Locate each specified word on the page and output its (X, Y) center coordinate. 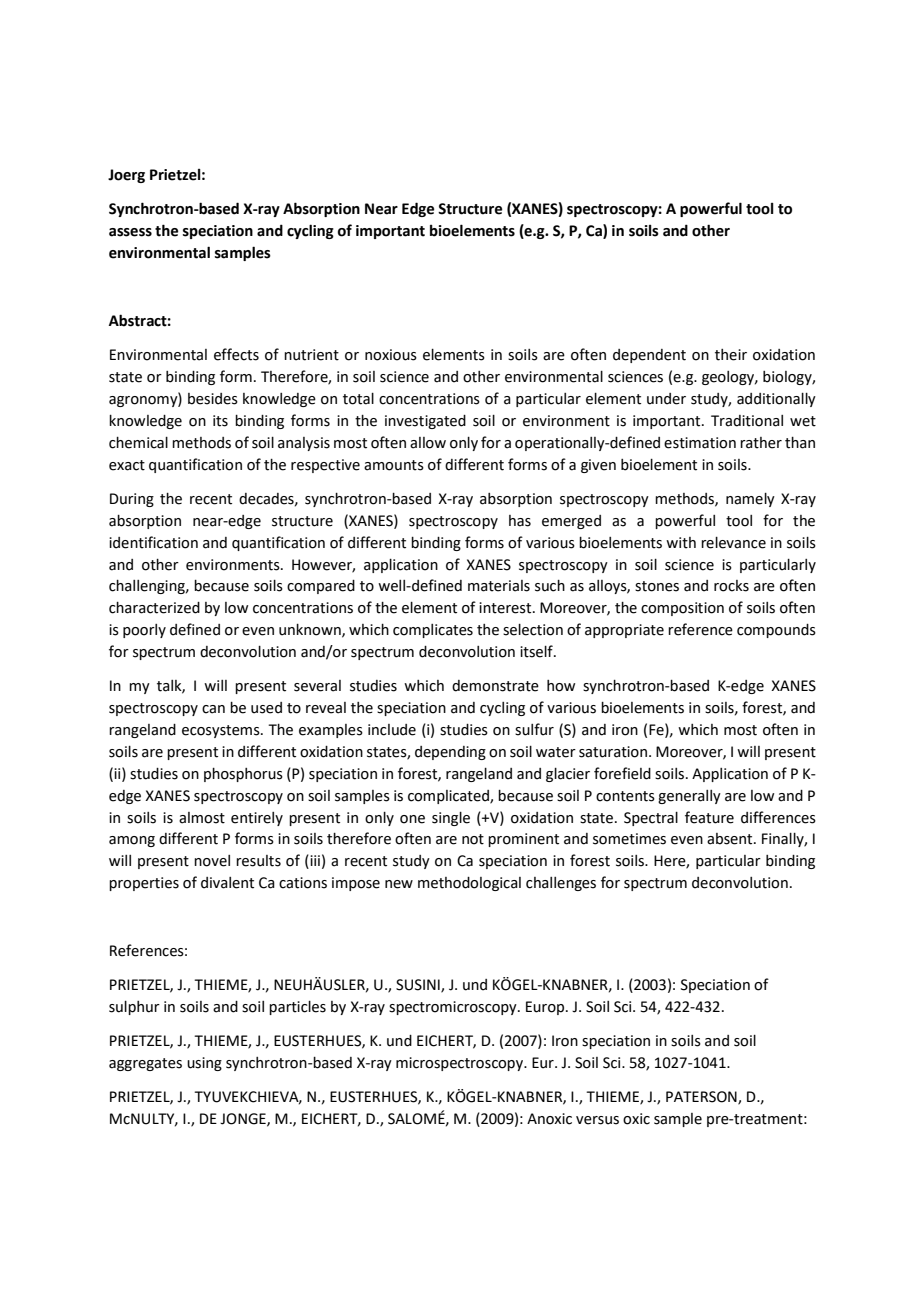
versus (597, 1120)
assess (130, 232)
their (731, 355)
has (520, 521)
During (132, 500)
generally (689, 797)
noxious (391, 355)
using (204, 1064)
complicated (449, 797)
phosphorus (243, 775)
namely (750, 500)
